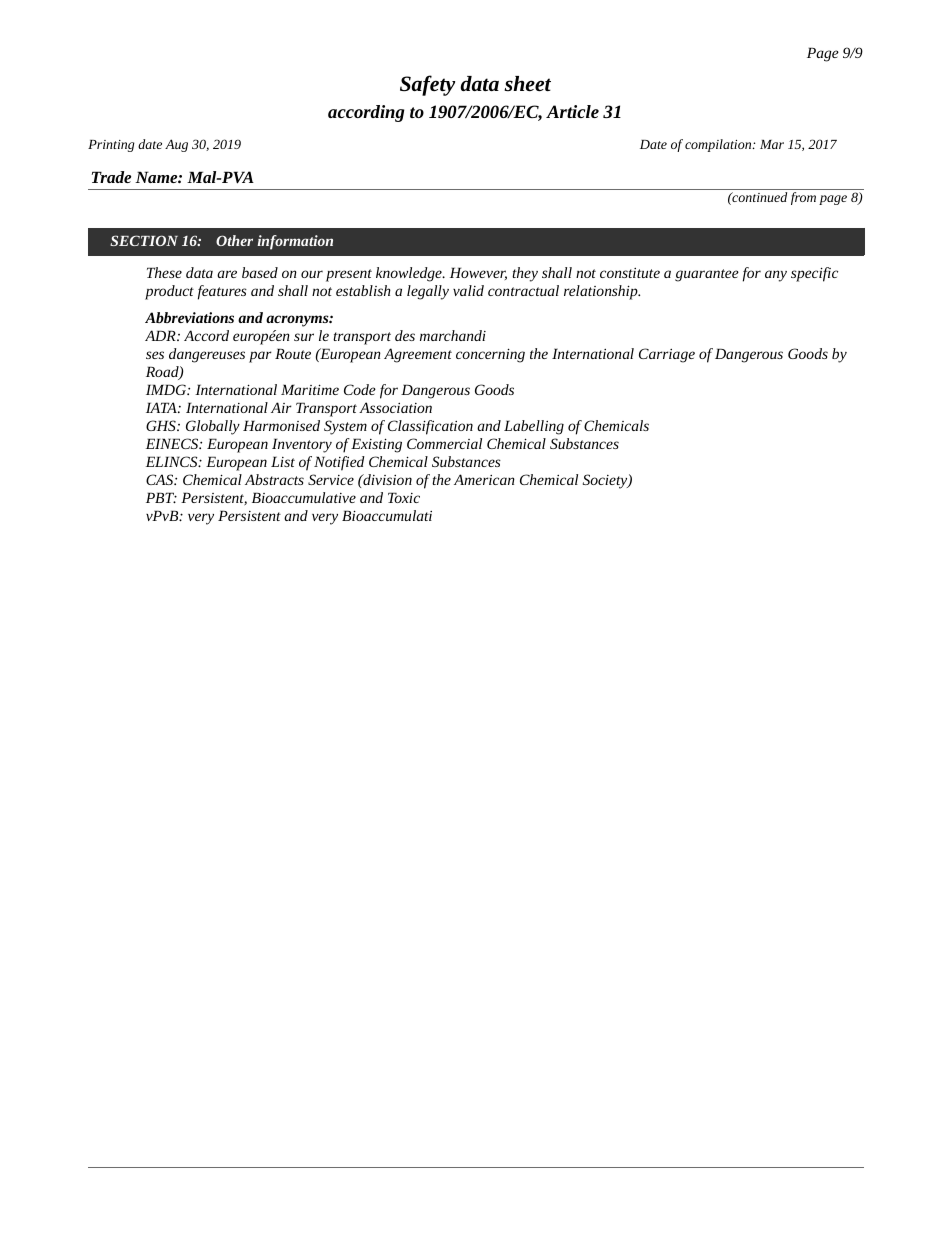  What do you see at coordinates (572, 111) in the screenshot?
I see `Article` at bounding box center [572, 111].
